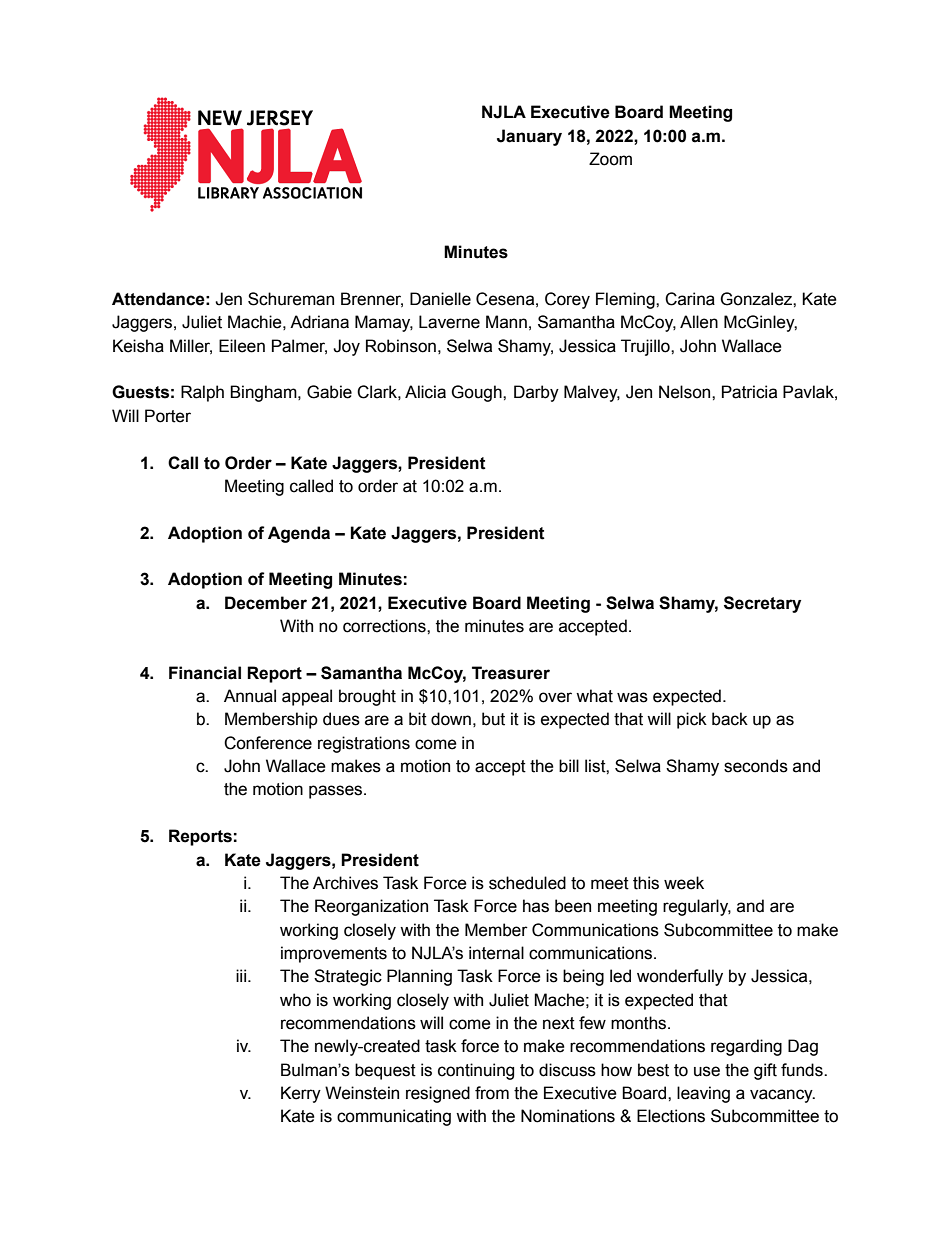 This screenshot has height=1233, width=952. What do you see at coordinates (703, 1094) in the screenshot?
I see `leaving` at bounding box center [703, 1094].
